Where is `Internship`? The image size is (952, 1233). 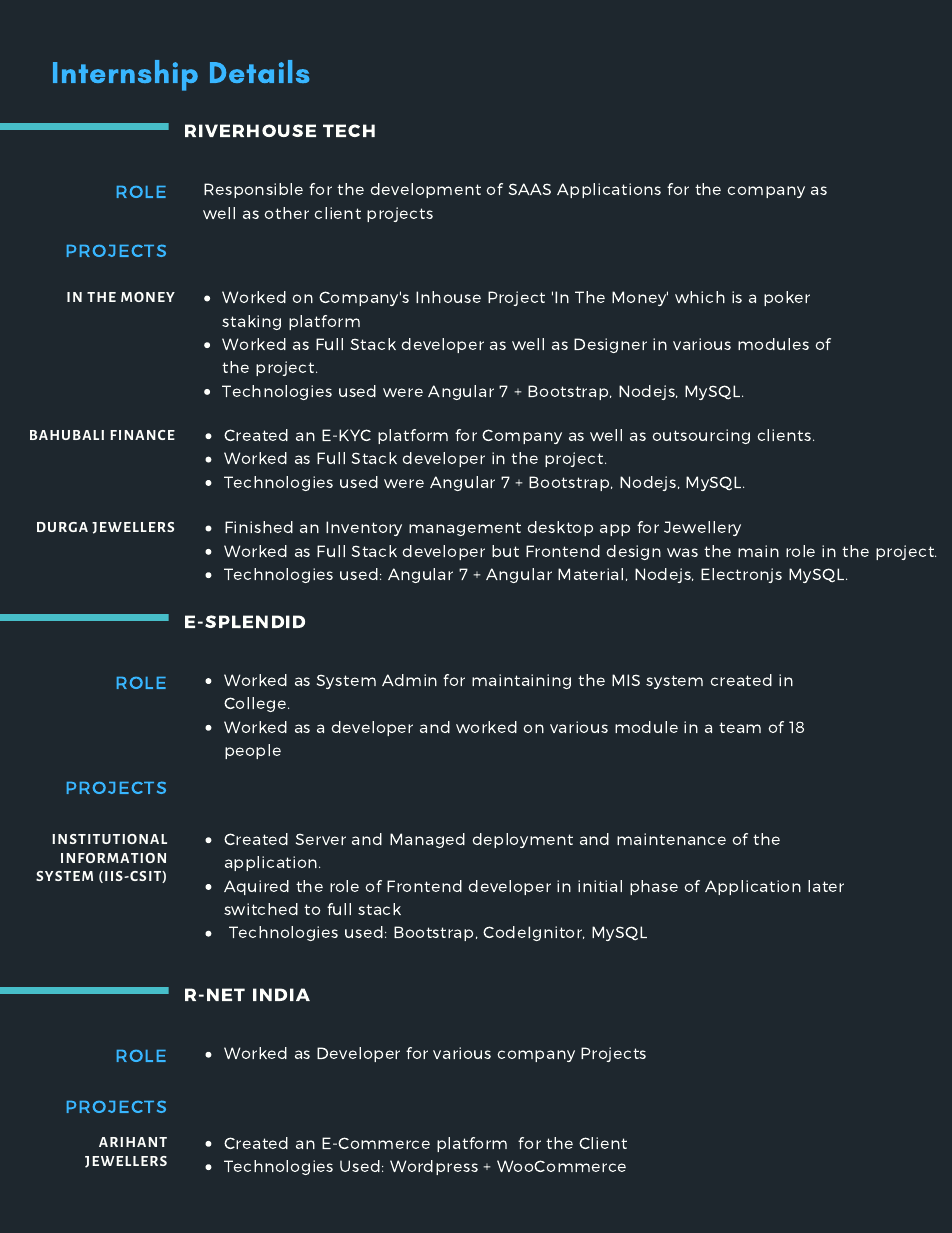 Internship is located at coordinates (125, 75).
